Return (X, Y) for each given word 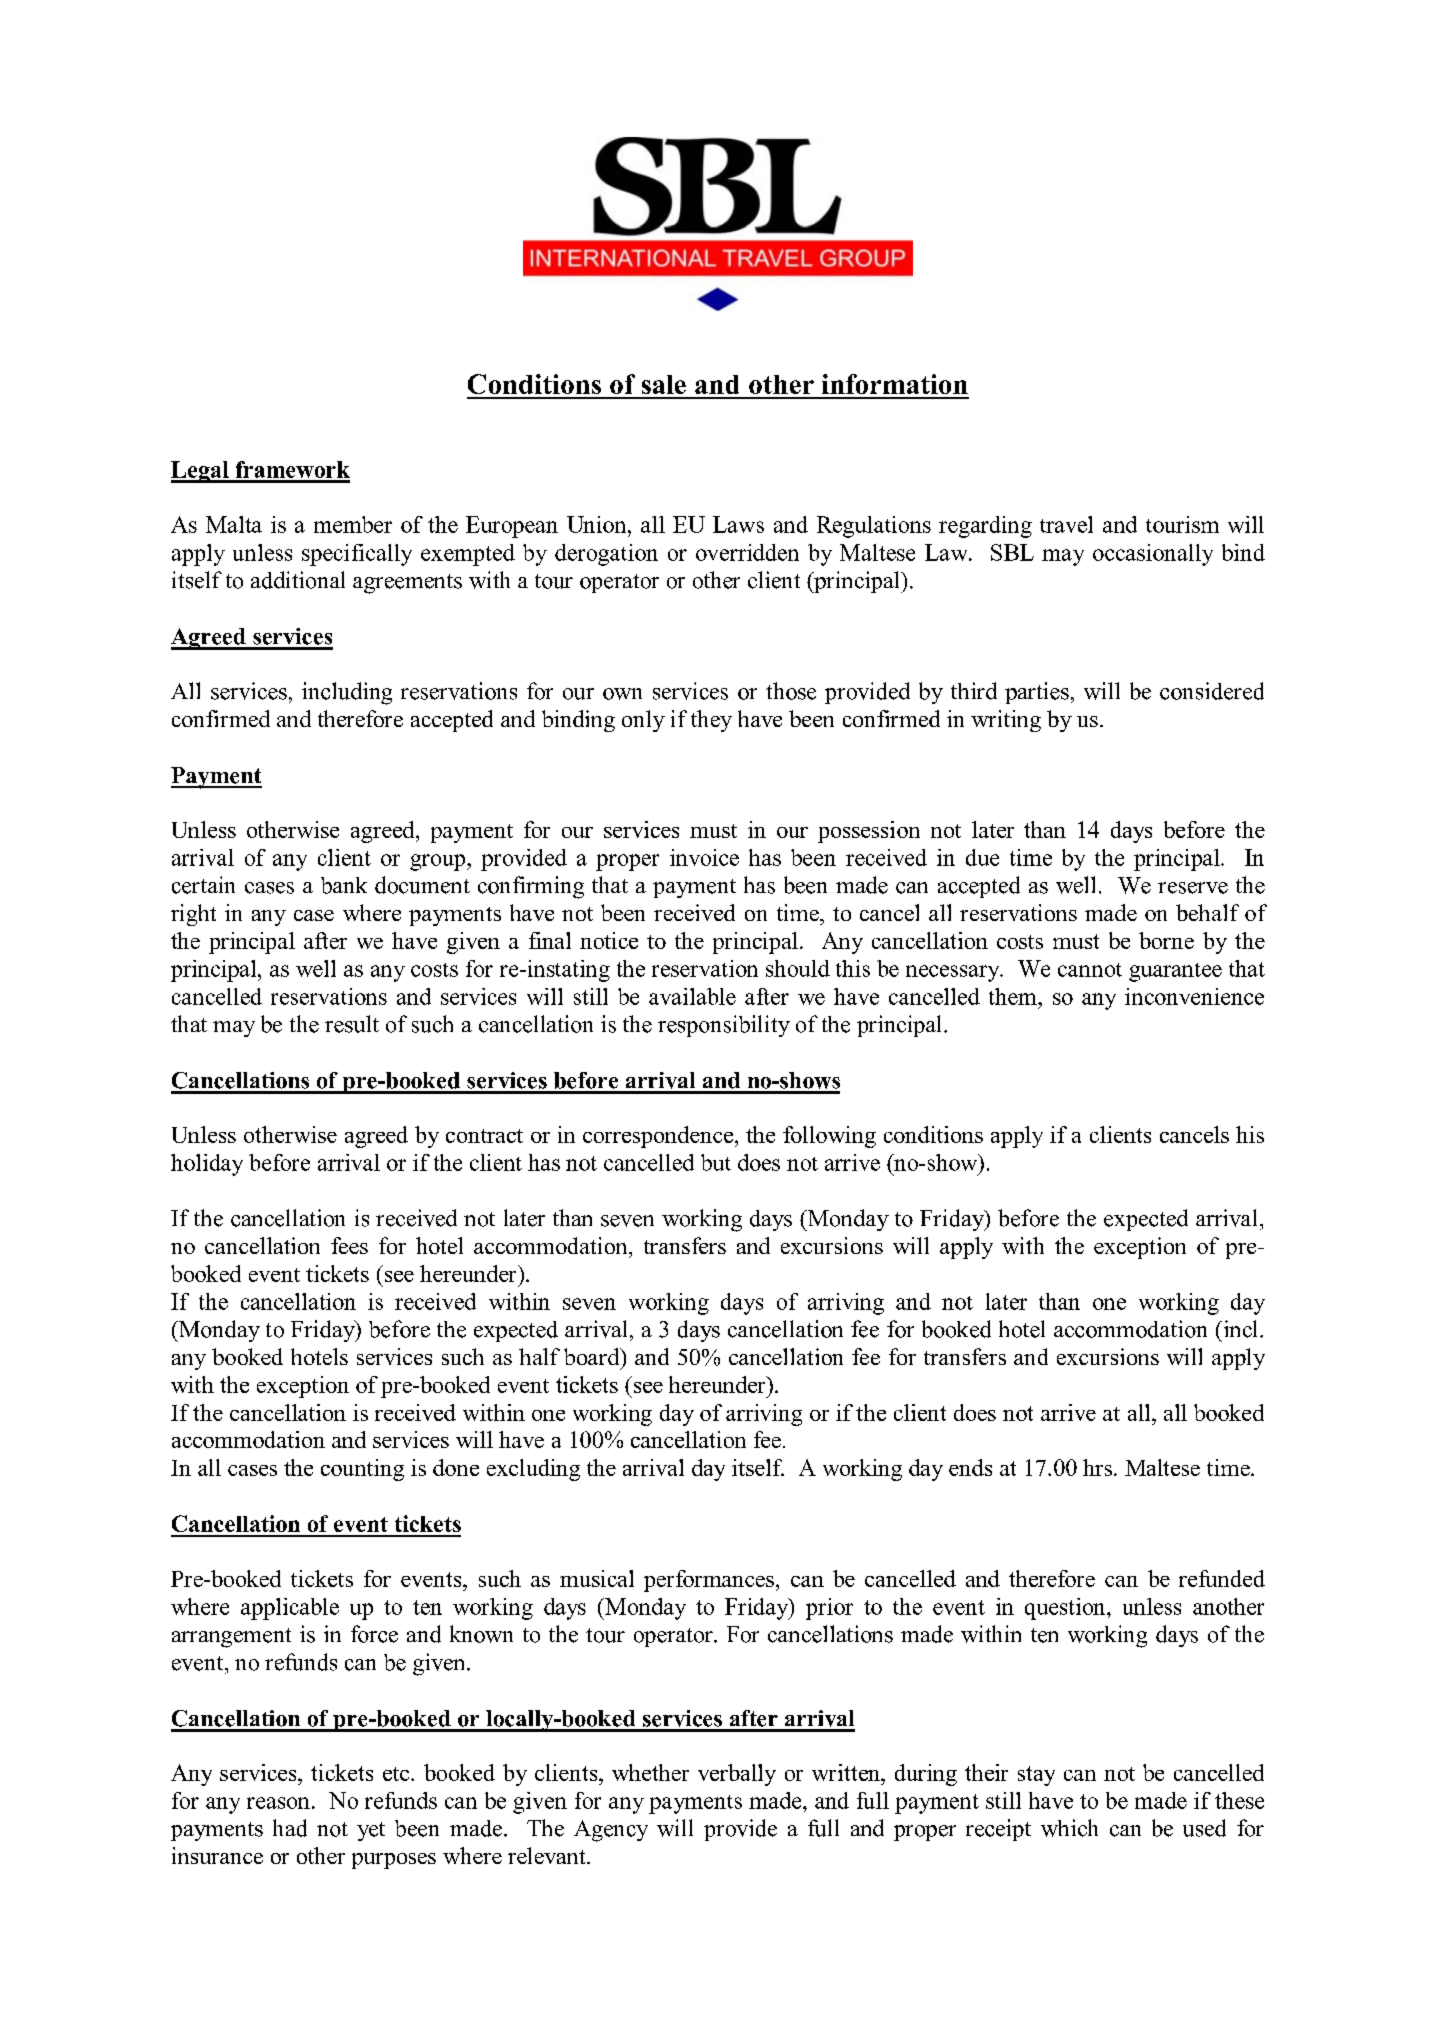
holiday (207, 1165)
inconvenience (1194, 996)
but (716, 1162)
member (353, 524)
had (290, 1828)
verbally (737, 1775)
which (1069, 1828)
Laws (738, 524)
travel (1066, 524)
